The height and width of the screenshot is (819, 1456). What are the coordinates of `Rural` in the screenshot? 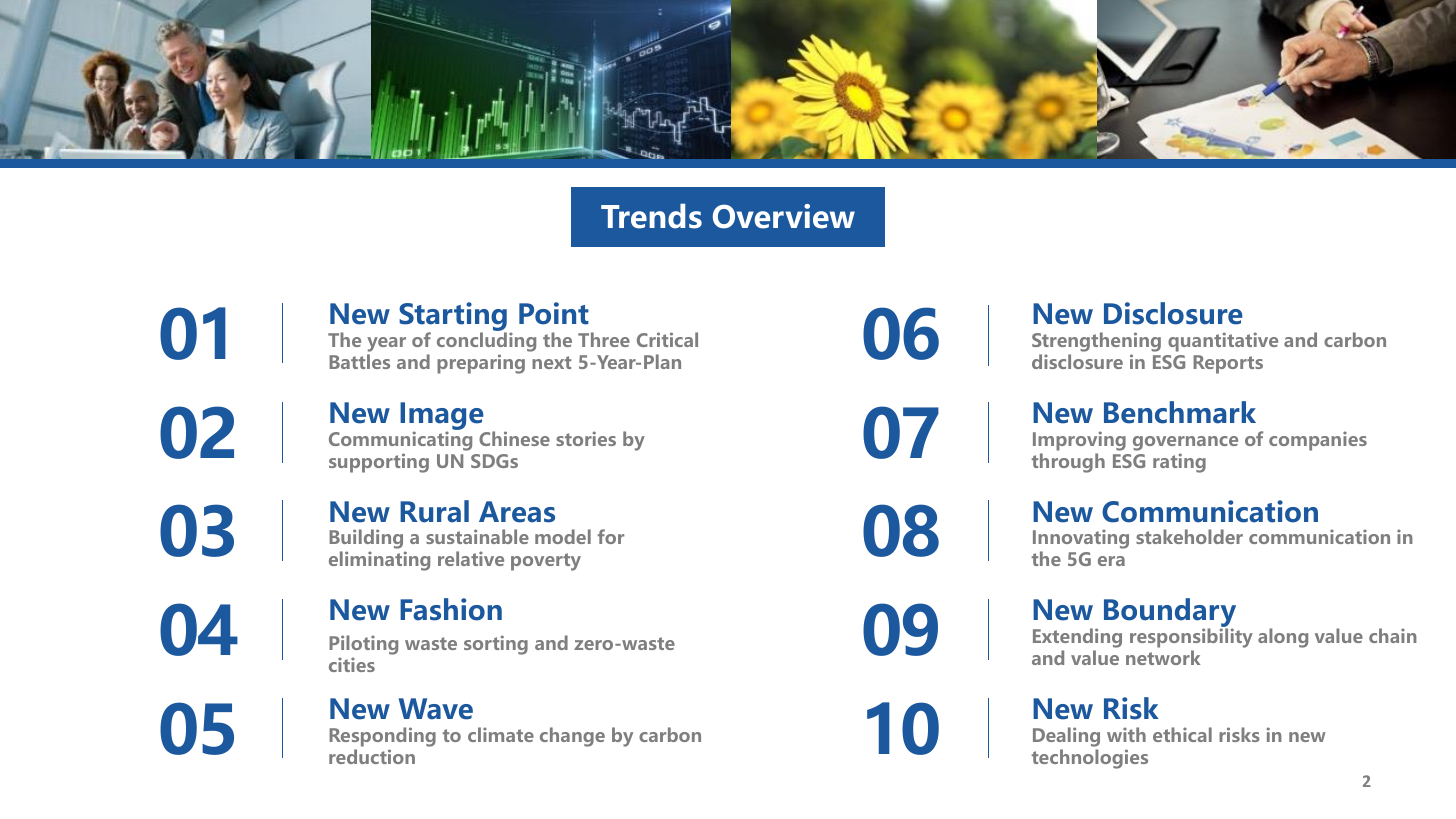 It's located at (434, 511).
